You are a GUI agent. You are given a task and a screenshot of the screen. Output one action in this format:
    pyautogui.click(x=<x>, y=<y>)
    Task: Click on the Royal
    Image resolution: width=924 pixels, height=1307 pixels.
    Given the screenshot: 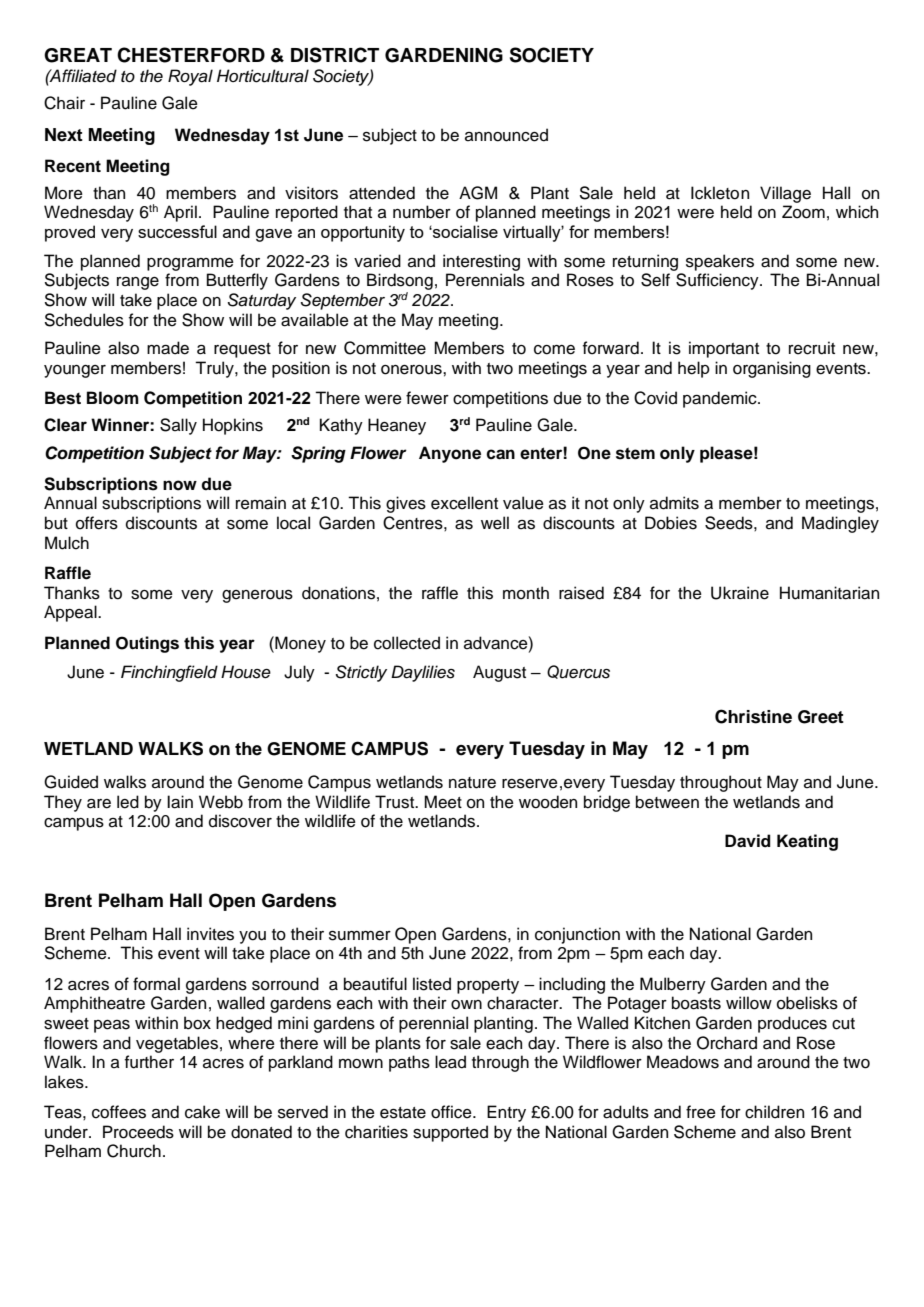 What is the action you would take?
    pyautogui.click(x=190, y=77)
